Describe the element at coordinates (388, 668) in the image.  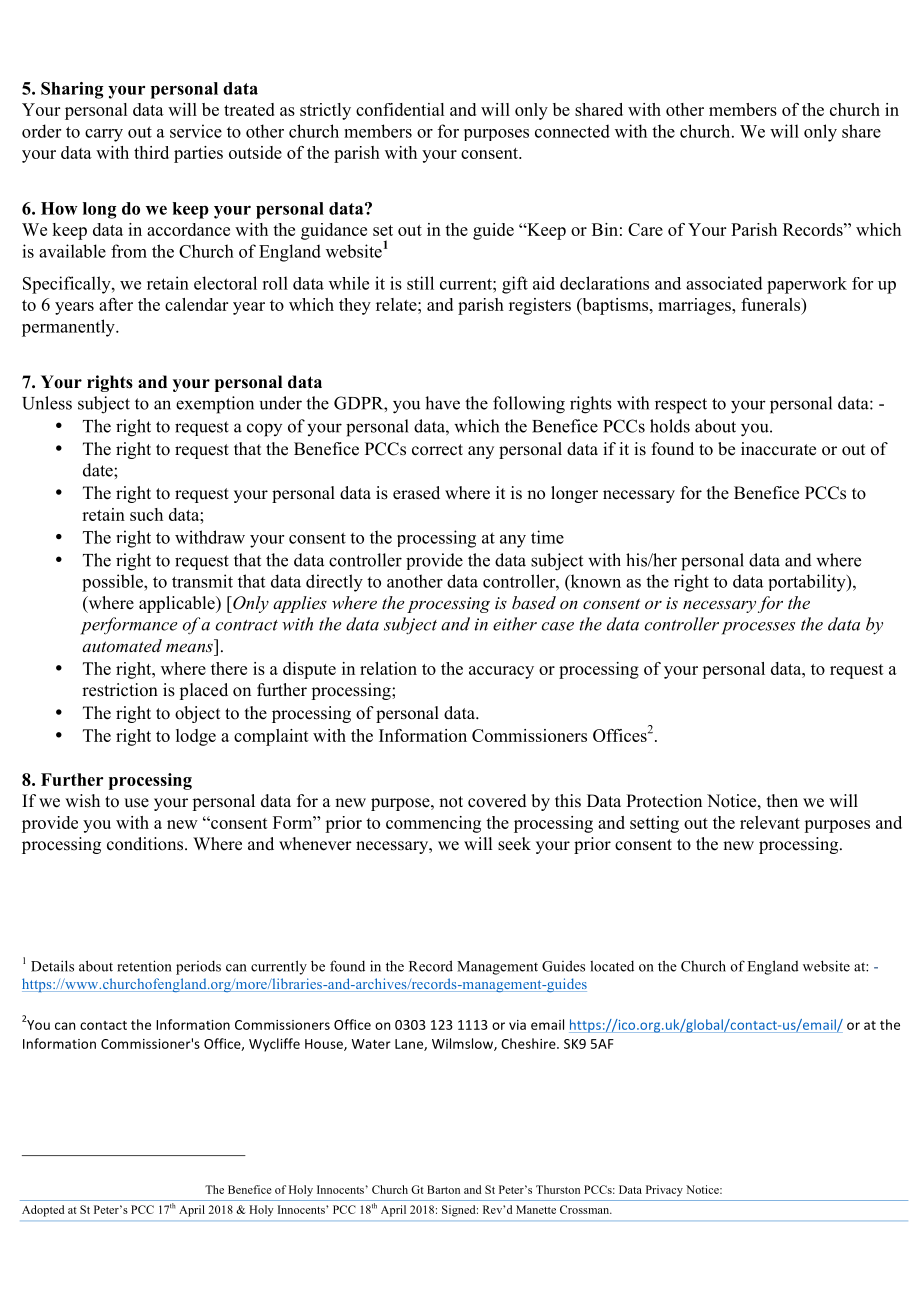
I see `relation` at that location.
